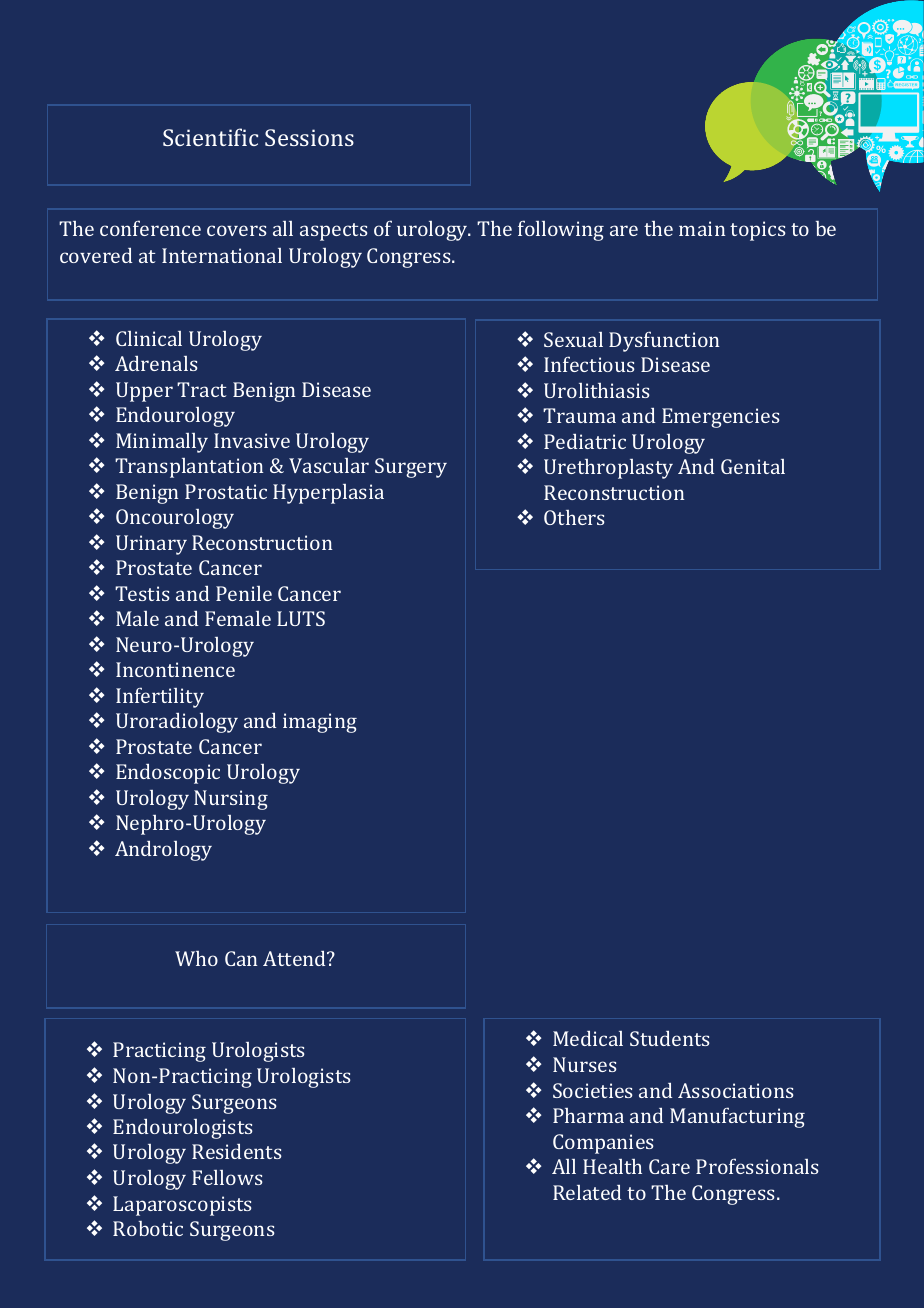 This screenshot has height=1308, width=924. I want to click on Surgery, so click(411, 468).
